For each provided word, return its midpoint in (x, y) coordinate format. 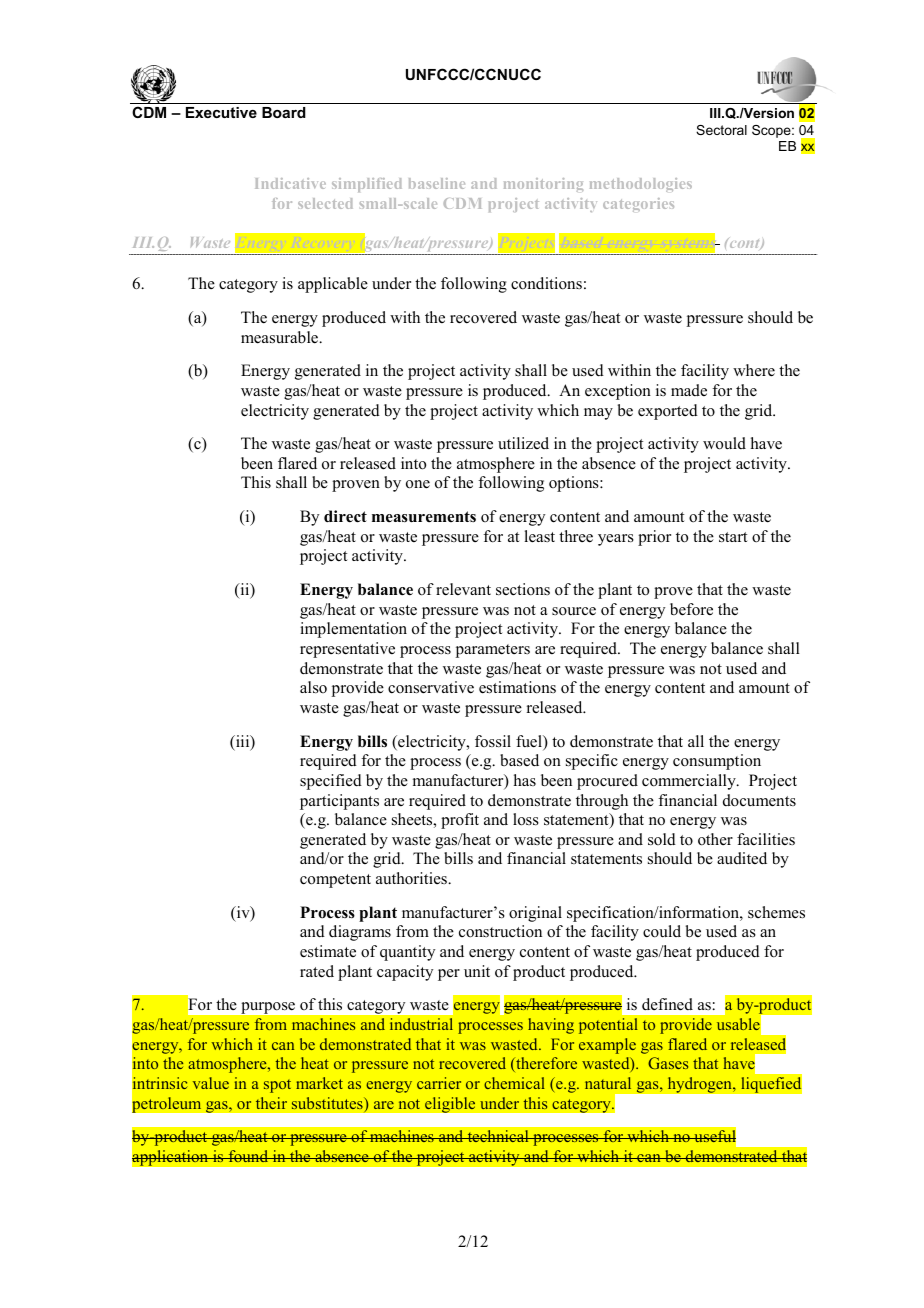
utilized (523, 443)
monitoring (543, 185)
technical (498, 1136)
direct (345, 516)
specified (331, 782)
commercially (690, 782)
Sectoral (721, 130)
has (525, 780)
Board (284, 112)
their (271, 1103)
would (724, 443)
